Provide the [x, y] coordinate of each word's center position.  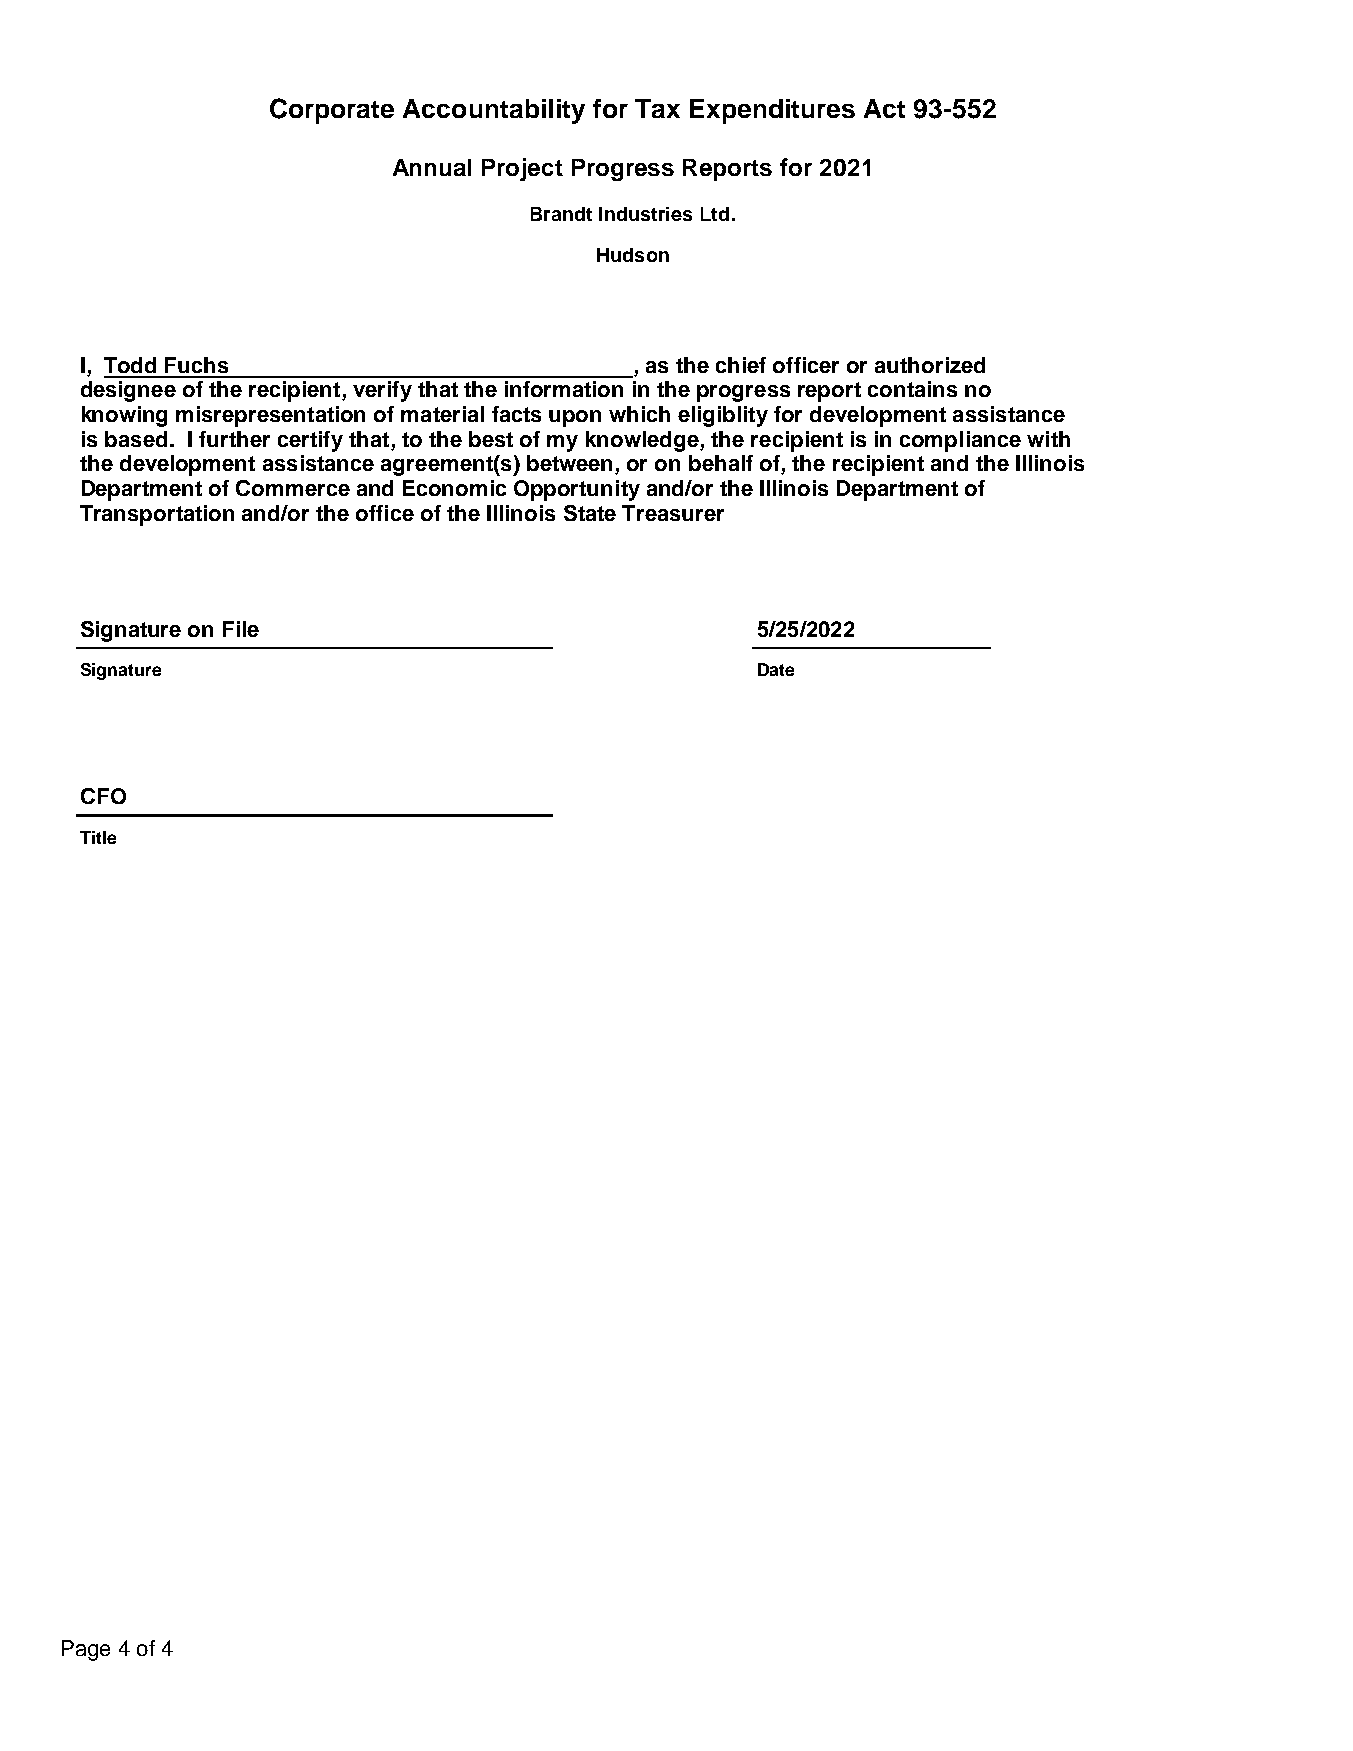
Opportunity [577, 490]
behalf [721, 463]
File [241, 629]
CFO [103, 796]
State [590, 513]
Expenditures [772, 111]
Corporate [332, 111]
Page [86, 1650]
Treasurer [673, 513]
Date [776, 669]
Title [98, 837]
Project [522, 169]
